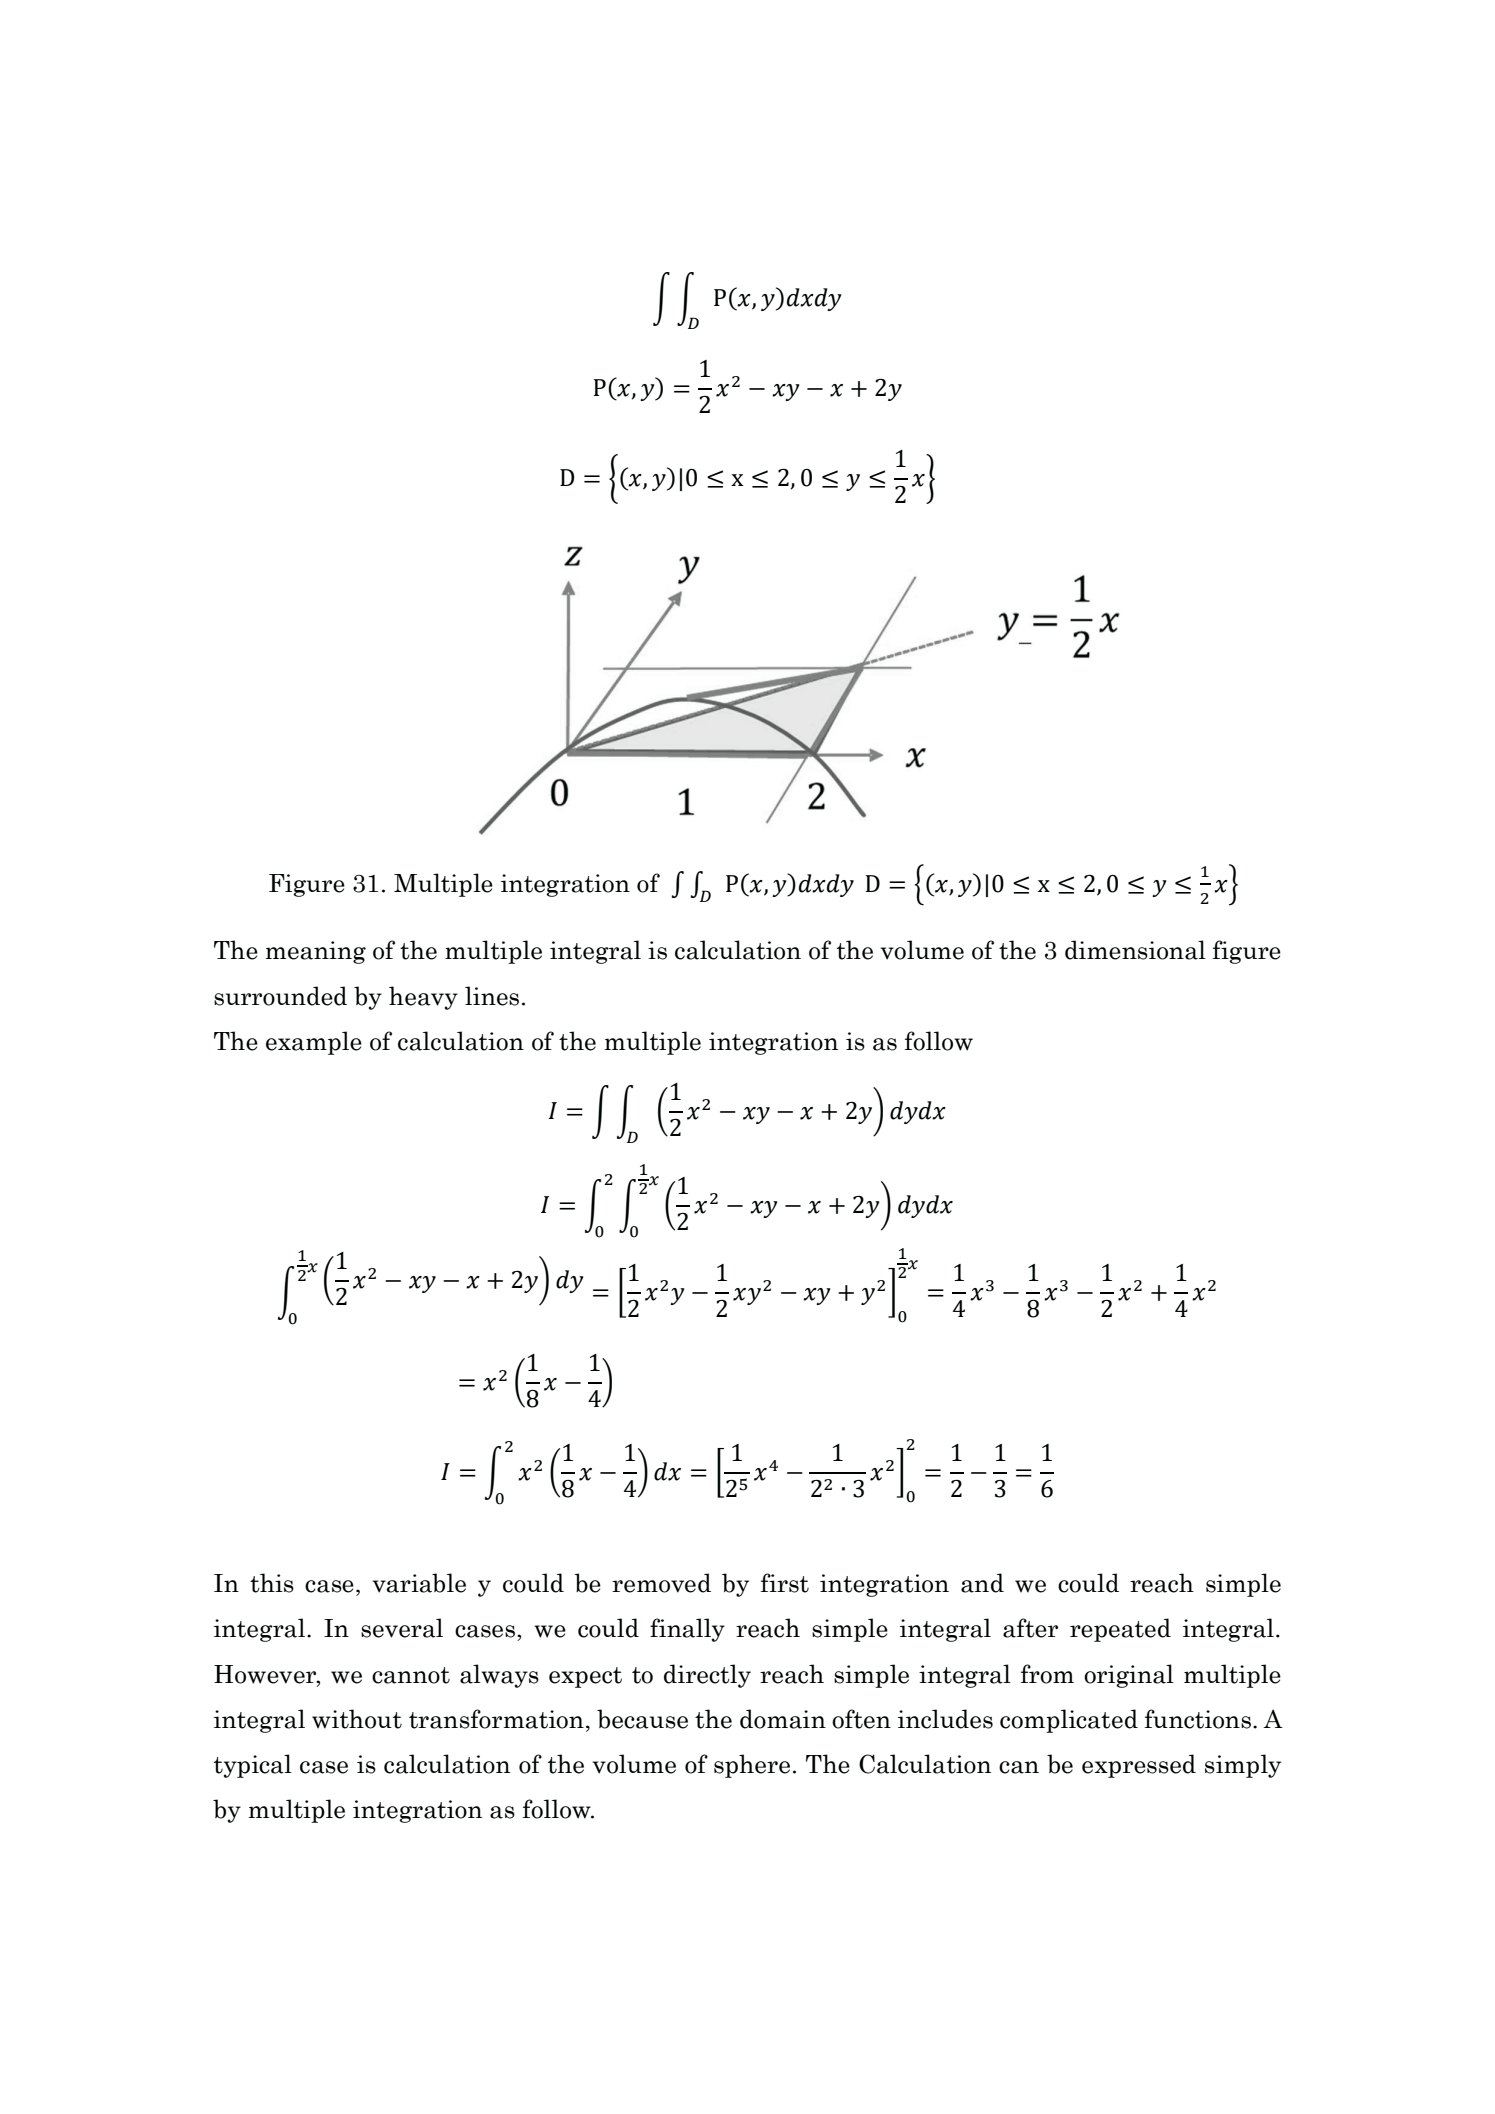 Image resolution: width=1495 pixels, height=2114 pixels. Describe the element at coordinates (1139, 1766) in the page. I see `expressed` at that location.
